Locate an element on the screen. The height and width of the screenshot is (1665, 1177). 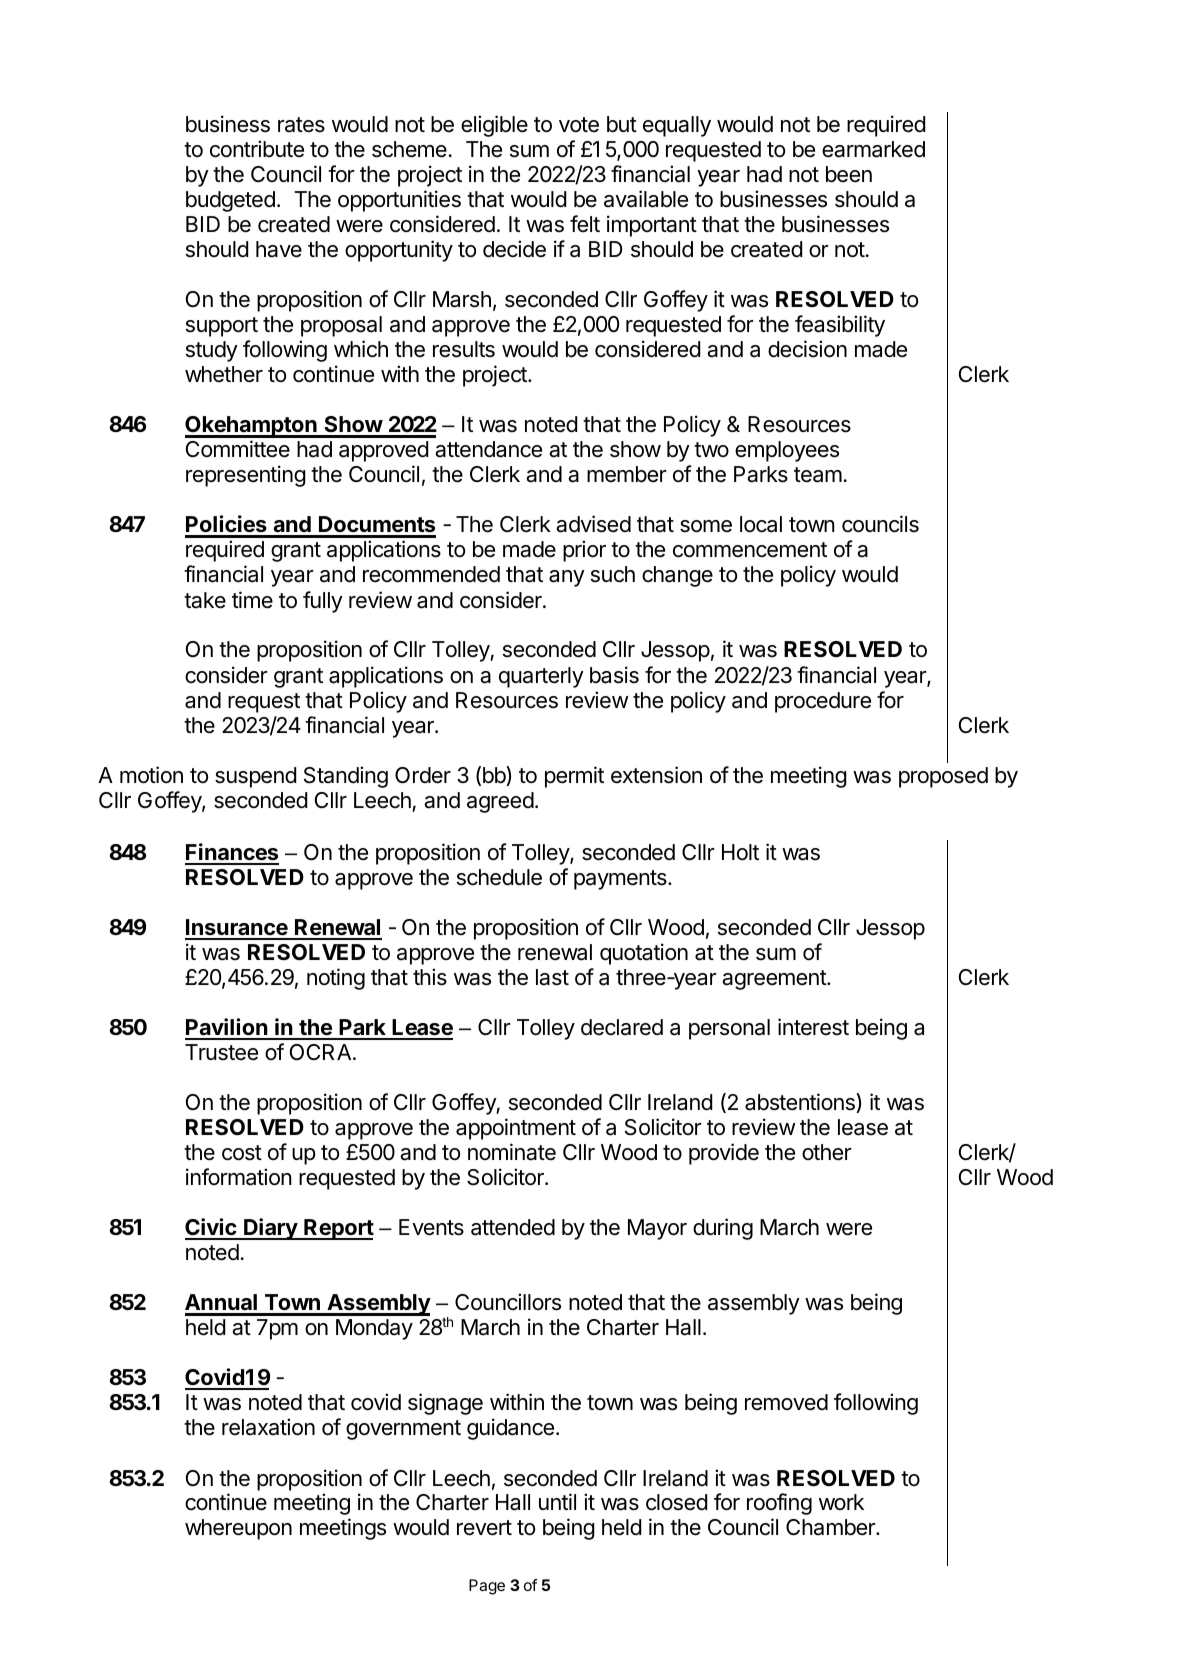
vote is located at coordinates (579, 125).
